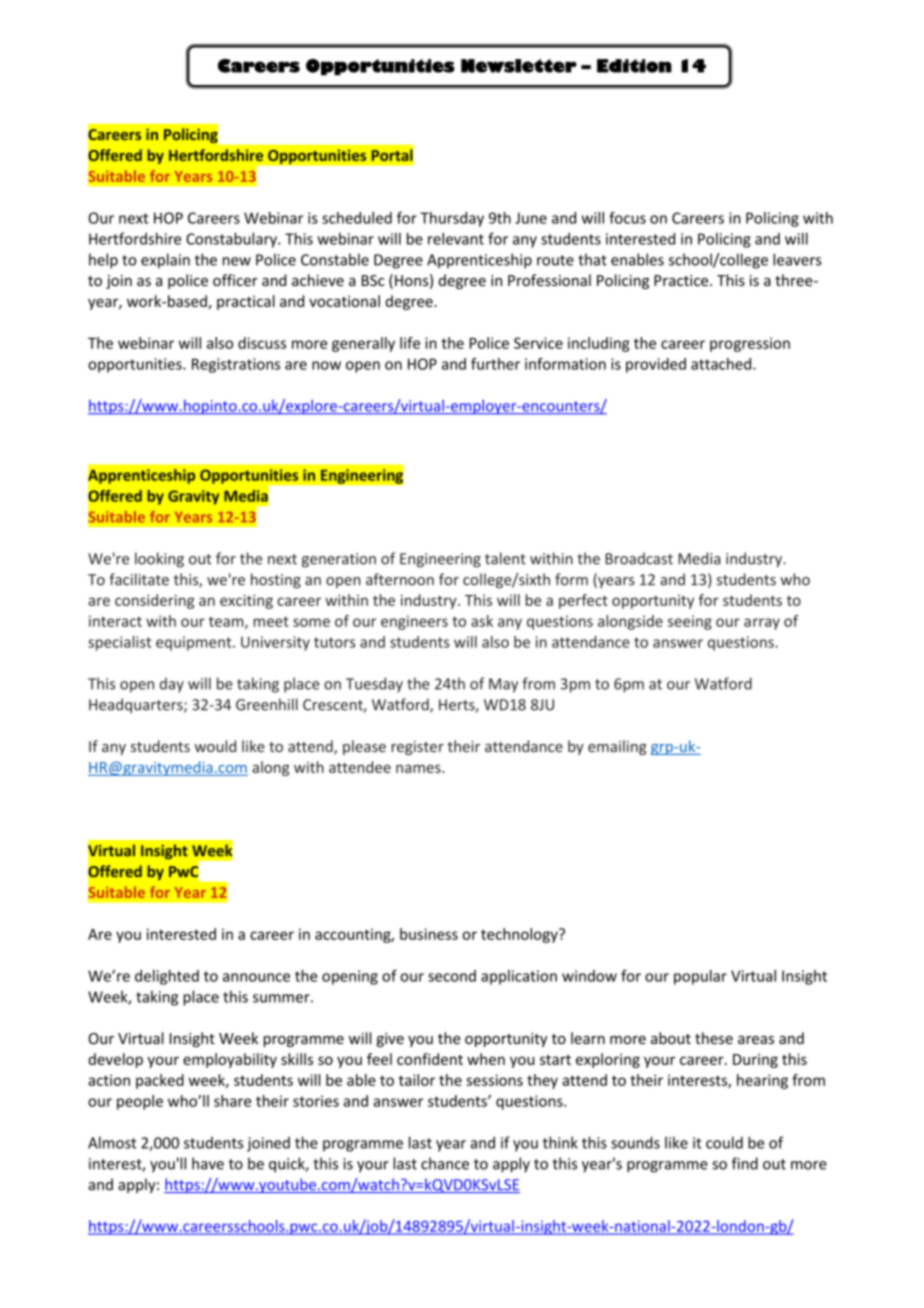 The height and width of the image is (1308, 924). What do you see at coordinates (445, 1163) in the image?
I see `chance` at bounding box center [445, 1163].
